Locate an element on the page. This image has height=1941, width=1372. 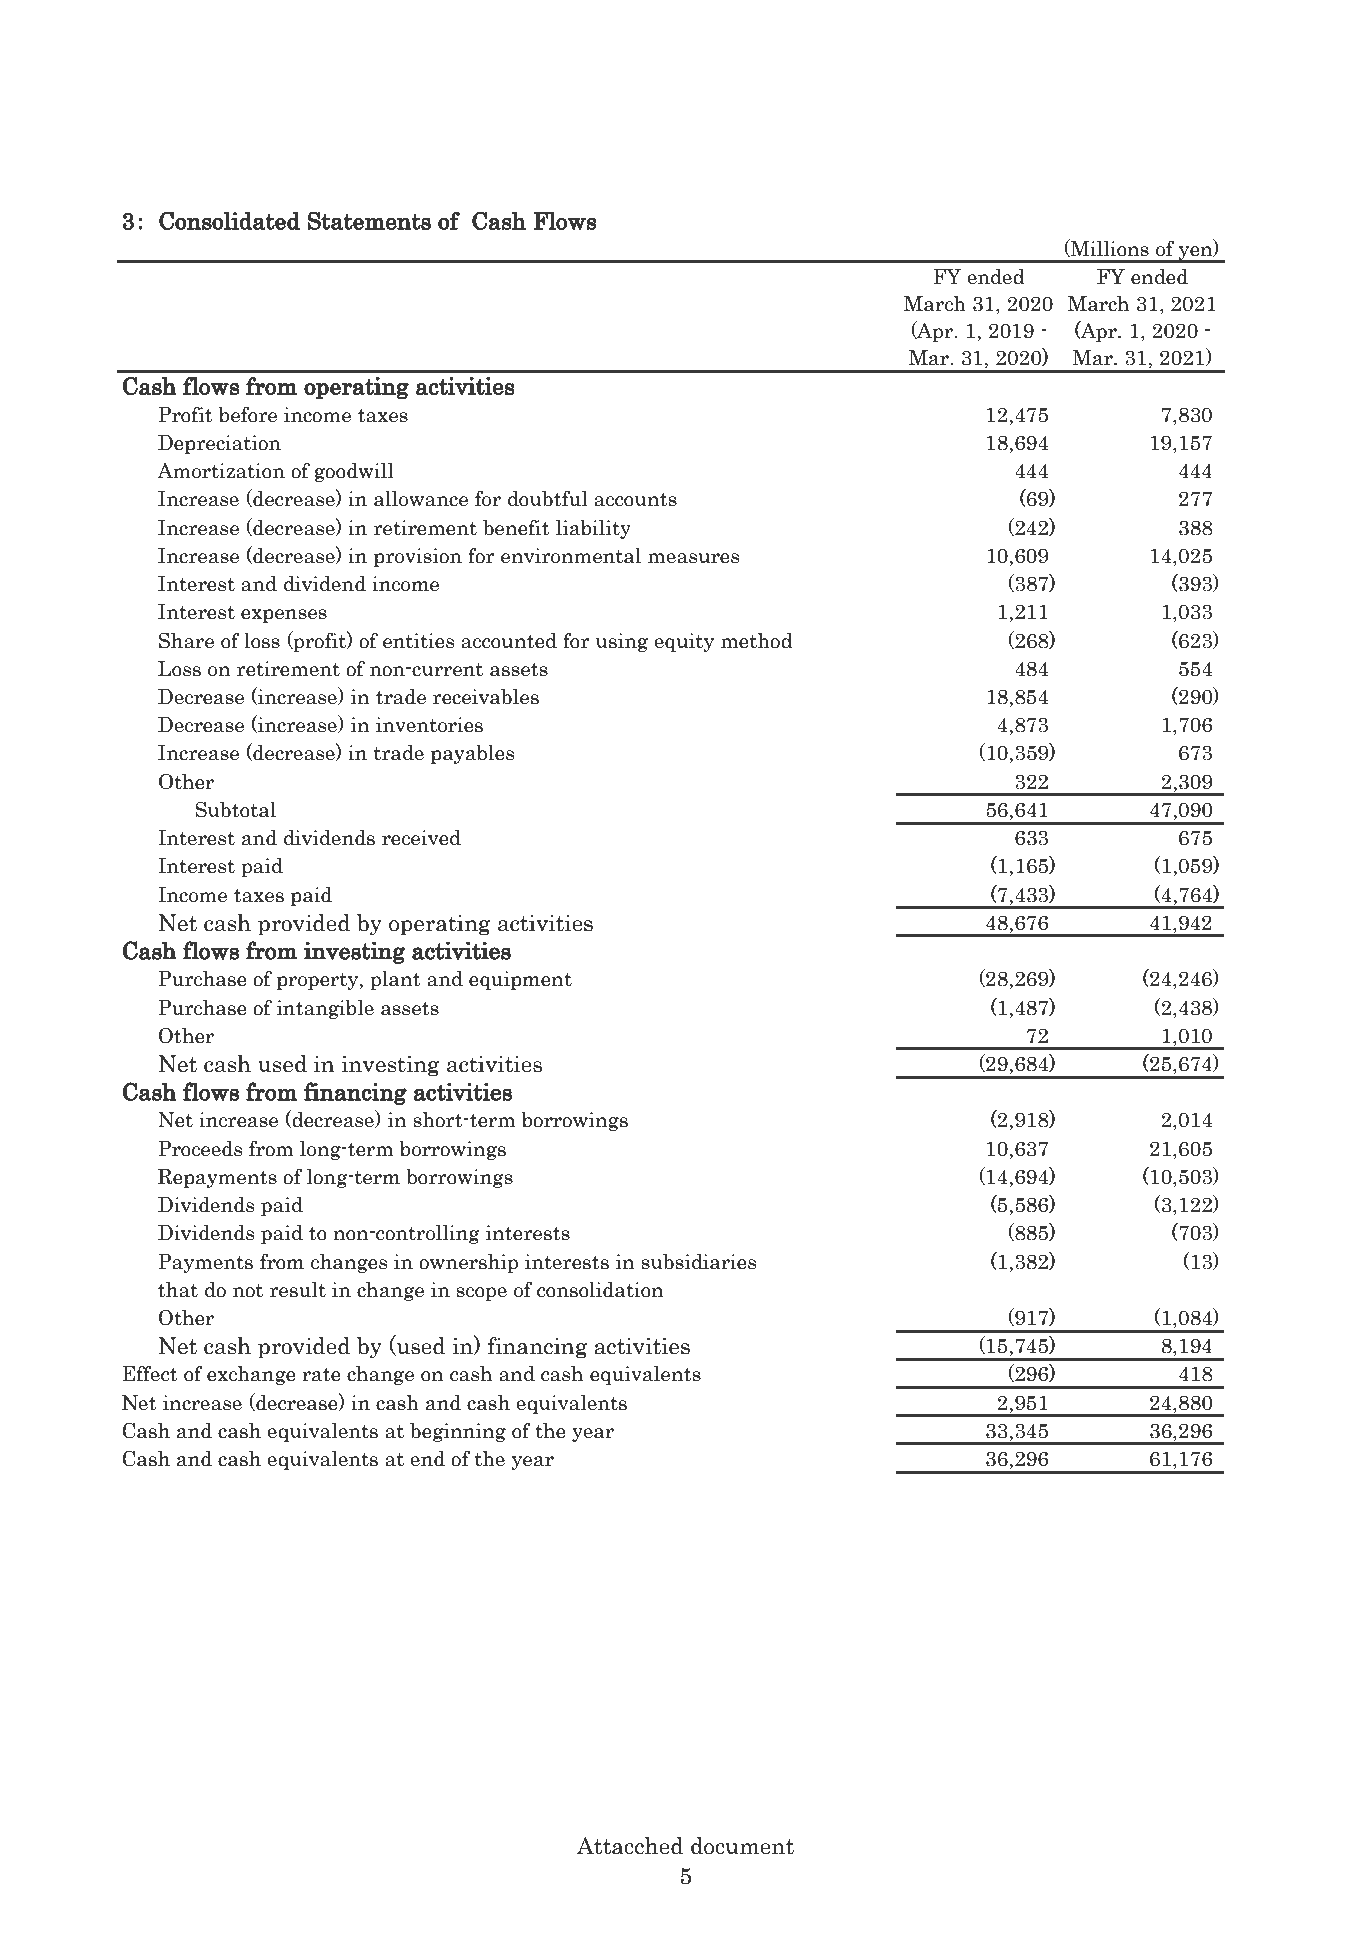
ownership is located at coordinates (468, 1263).
